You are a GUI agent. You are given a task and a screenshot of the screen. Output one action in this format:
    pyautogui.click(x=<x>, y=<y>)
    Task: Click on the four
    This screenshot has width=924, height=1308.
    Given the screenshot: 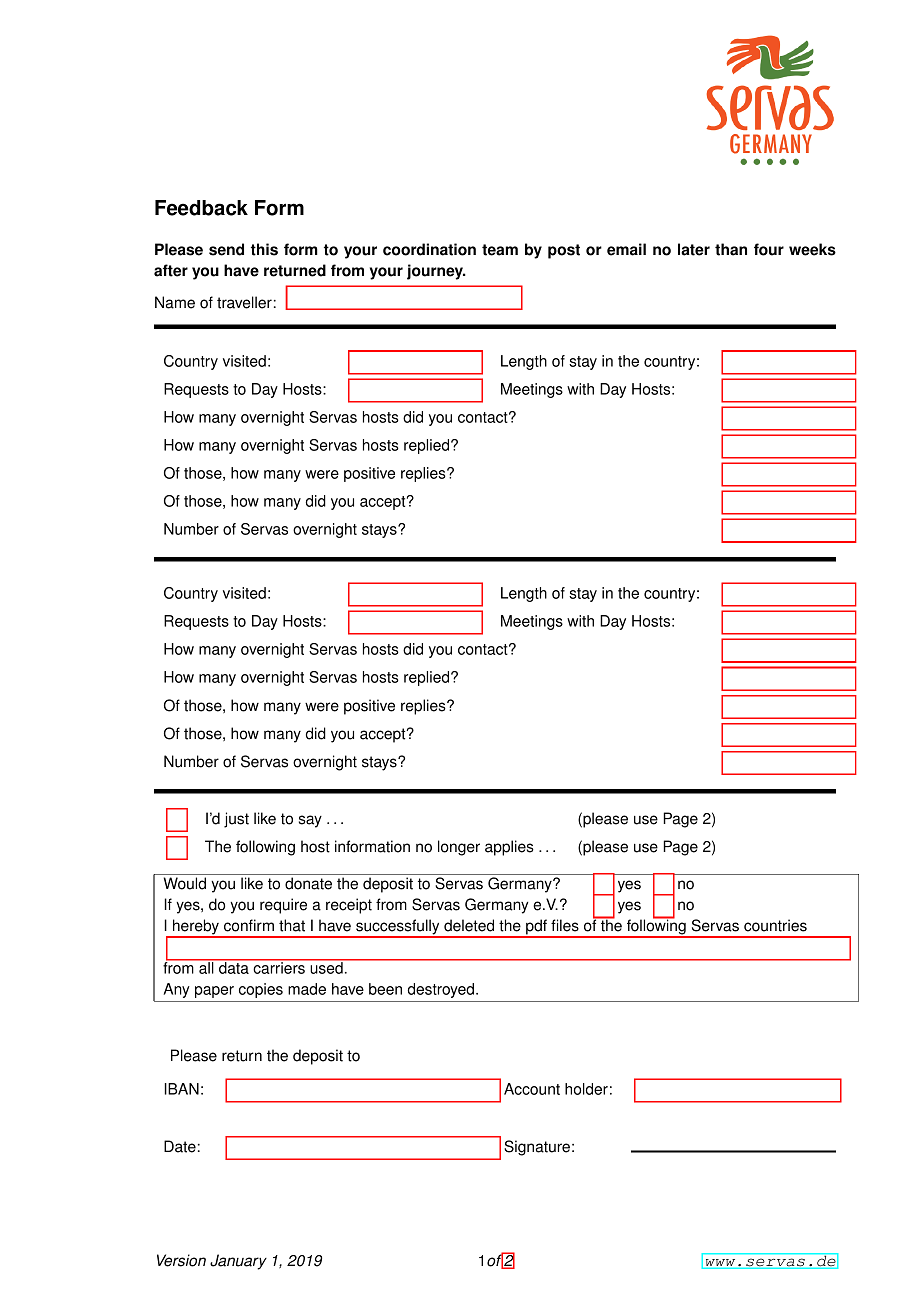 What is the action you would take?
    pyautogui.click(x=769, y=249)
